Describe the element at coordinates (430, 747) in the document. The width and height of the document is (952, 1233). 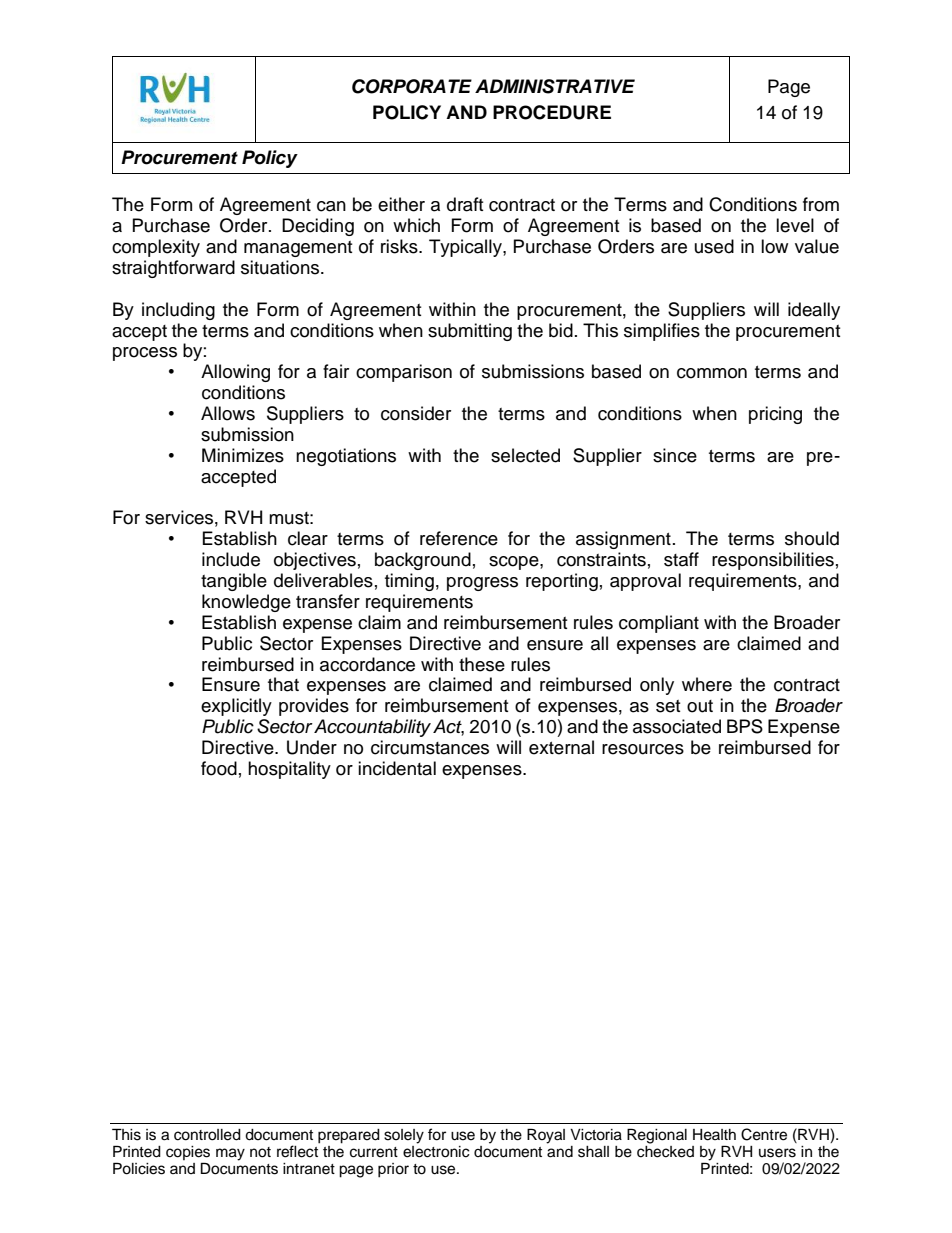
I see `circumstances` at that location.
